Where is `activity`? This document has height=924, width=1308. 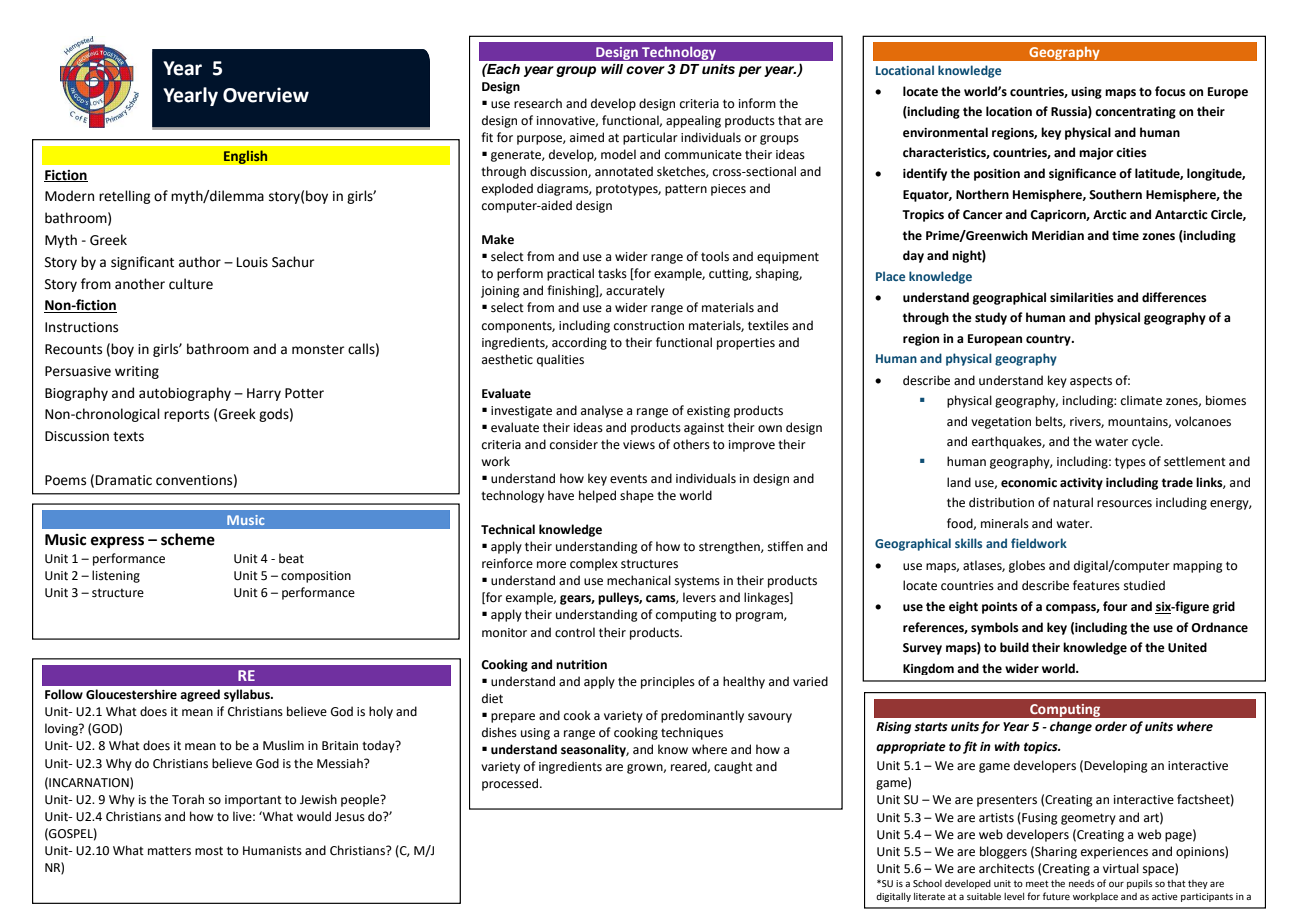 activity is located at coordinates (1081, 484).
